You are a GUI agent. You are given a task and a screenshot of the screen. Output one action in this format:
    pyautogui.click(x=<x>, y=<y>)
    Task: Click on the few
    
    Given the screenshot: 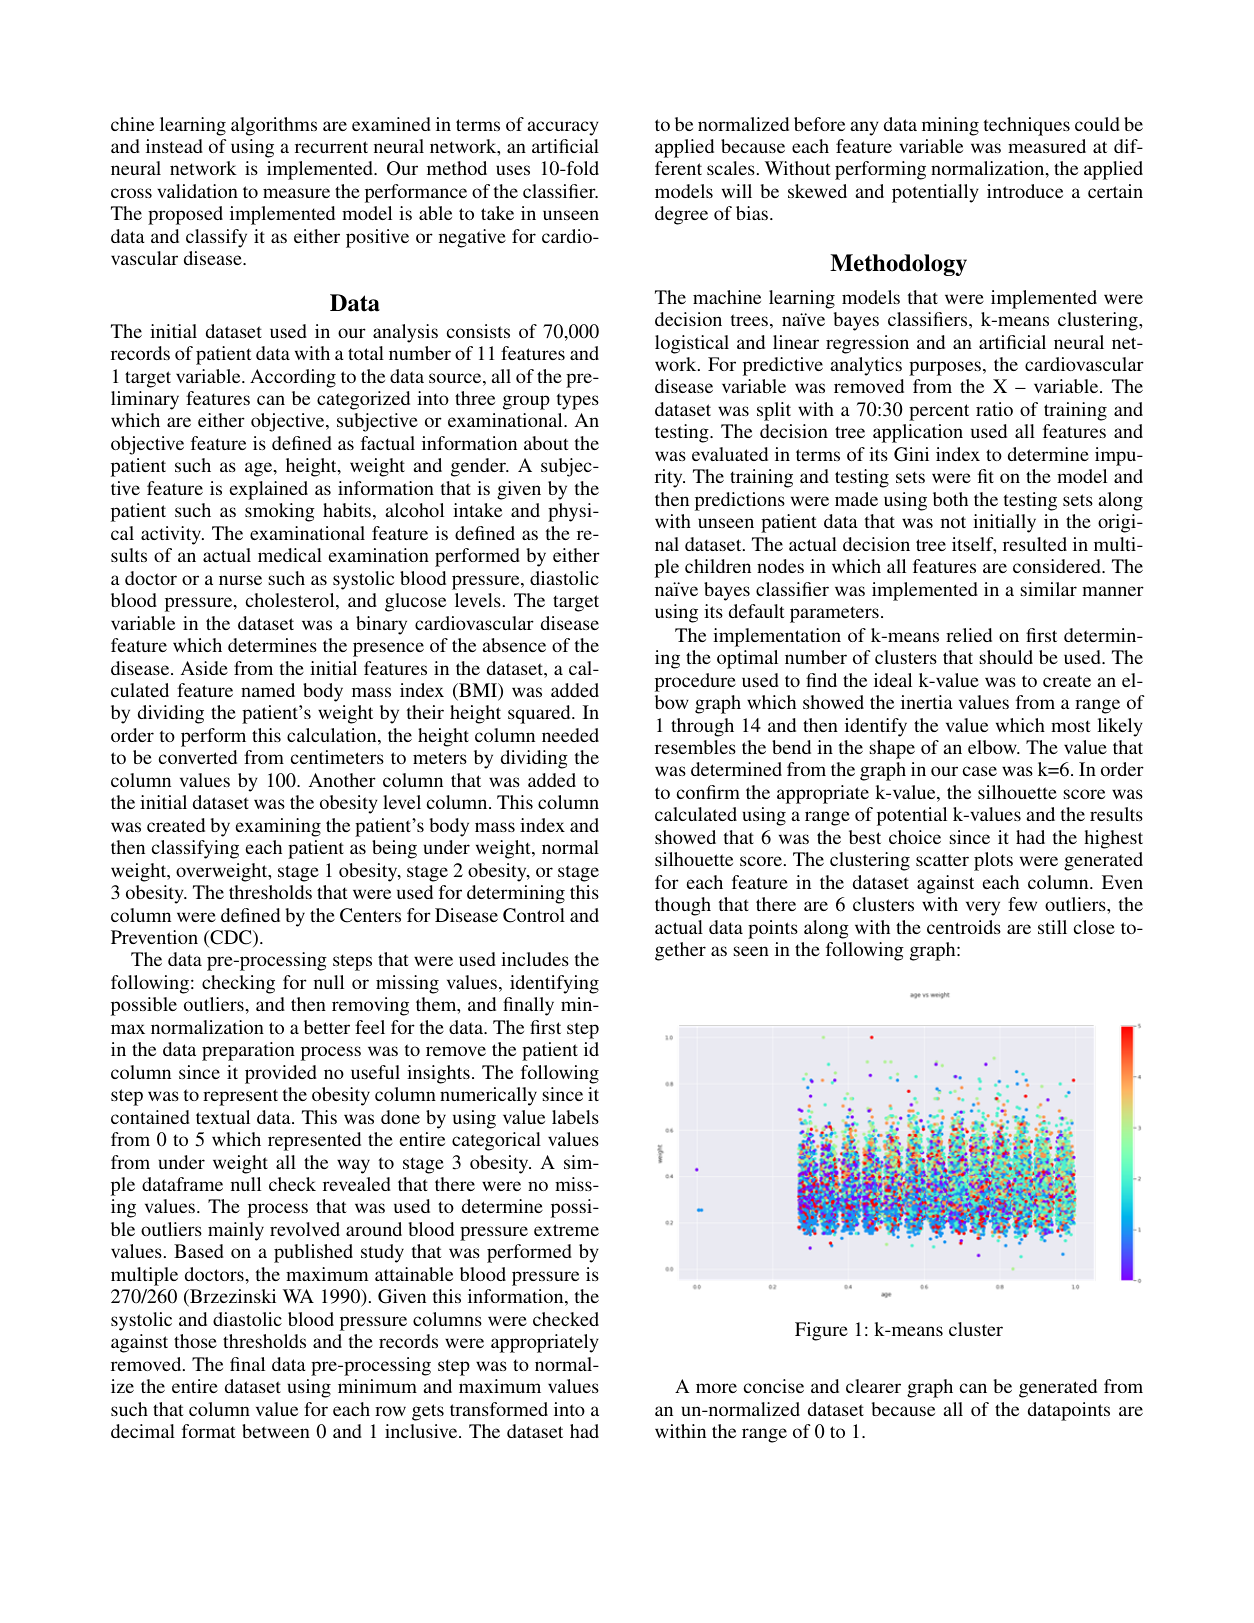 What is the action you would take?
    pyautogui.click(x=1022, y=904)
